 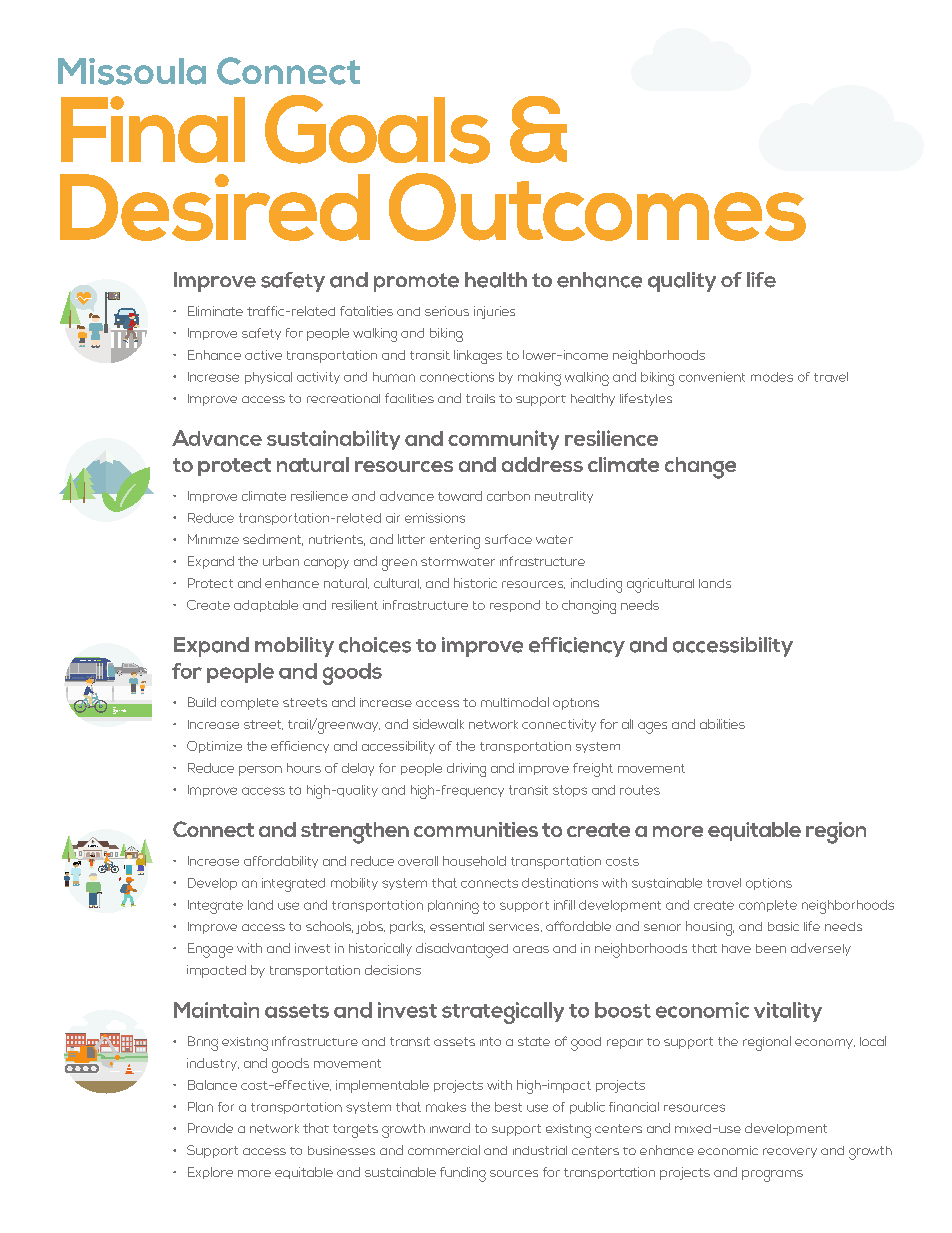 What do you see at coordinates (153, 129) in the screenshot?
I see `Final` at bounding box center [153, 129].
